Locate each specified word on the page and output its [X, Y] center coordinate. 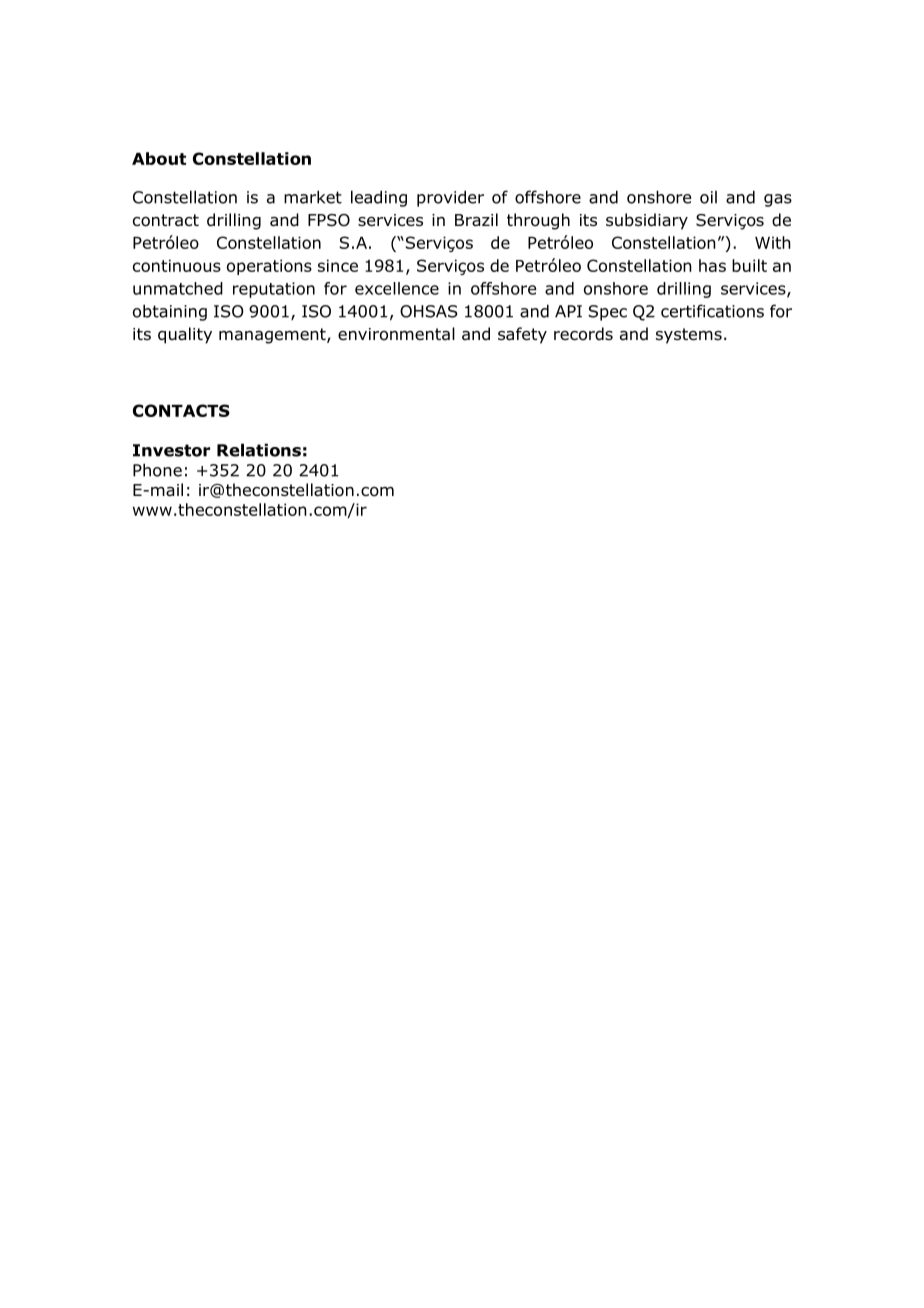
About [159, 158]
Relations [259, 450]
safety [522, 335]
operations [269, 267]
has [712, 265]
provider [450, 198]
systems [689, 336]
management [273, 336]
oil [708, 197]
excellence [397, 288]
